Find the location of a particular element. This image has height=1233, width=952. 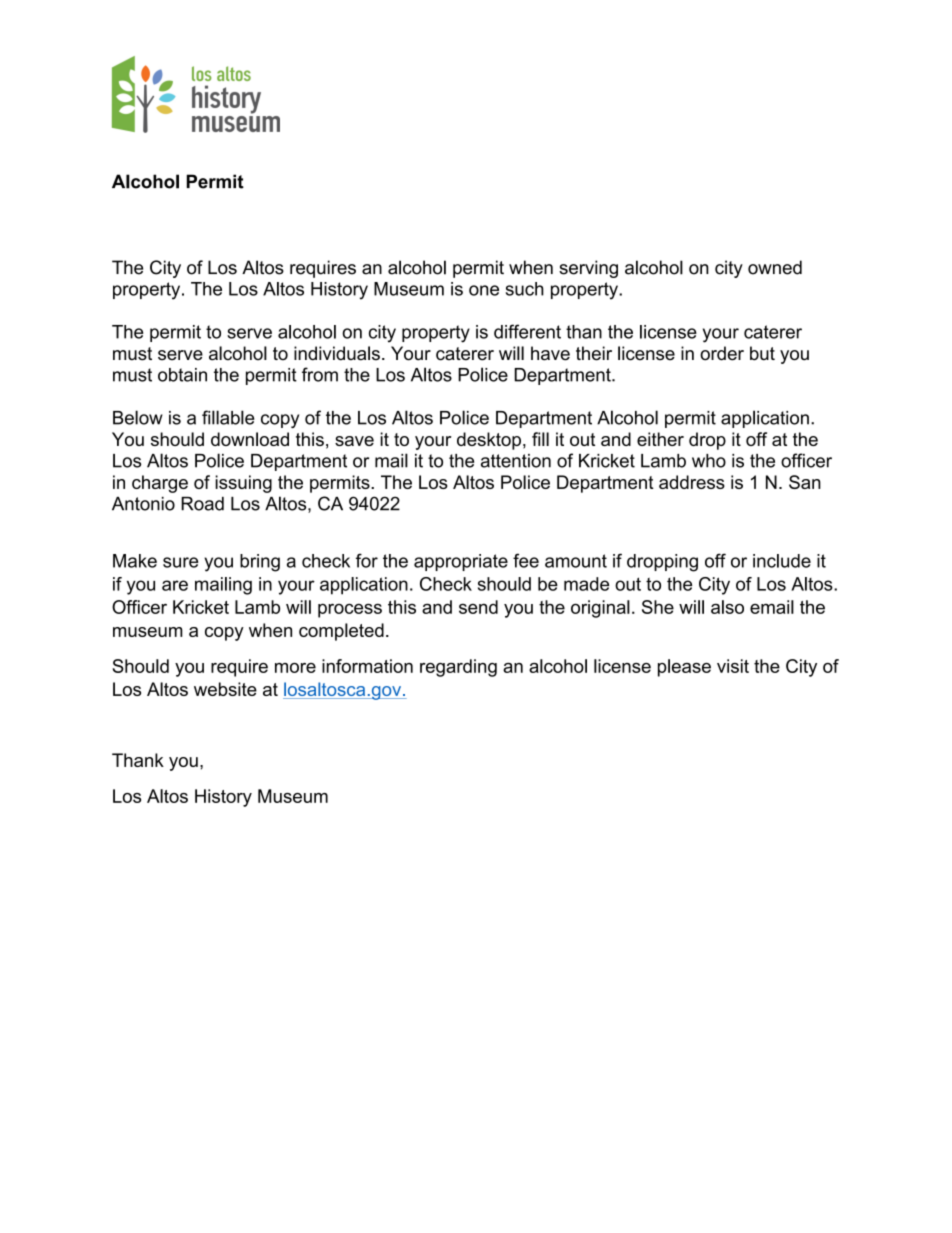

owned is located at coordinates (775, 267).
